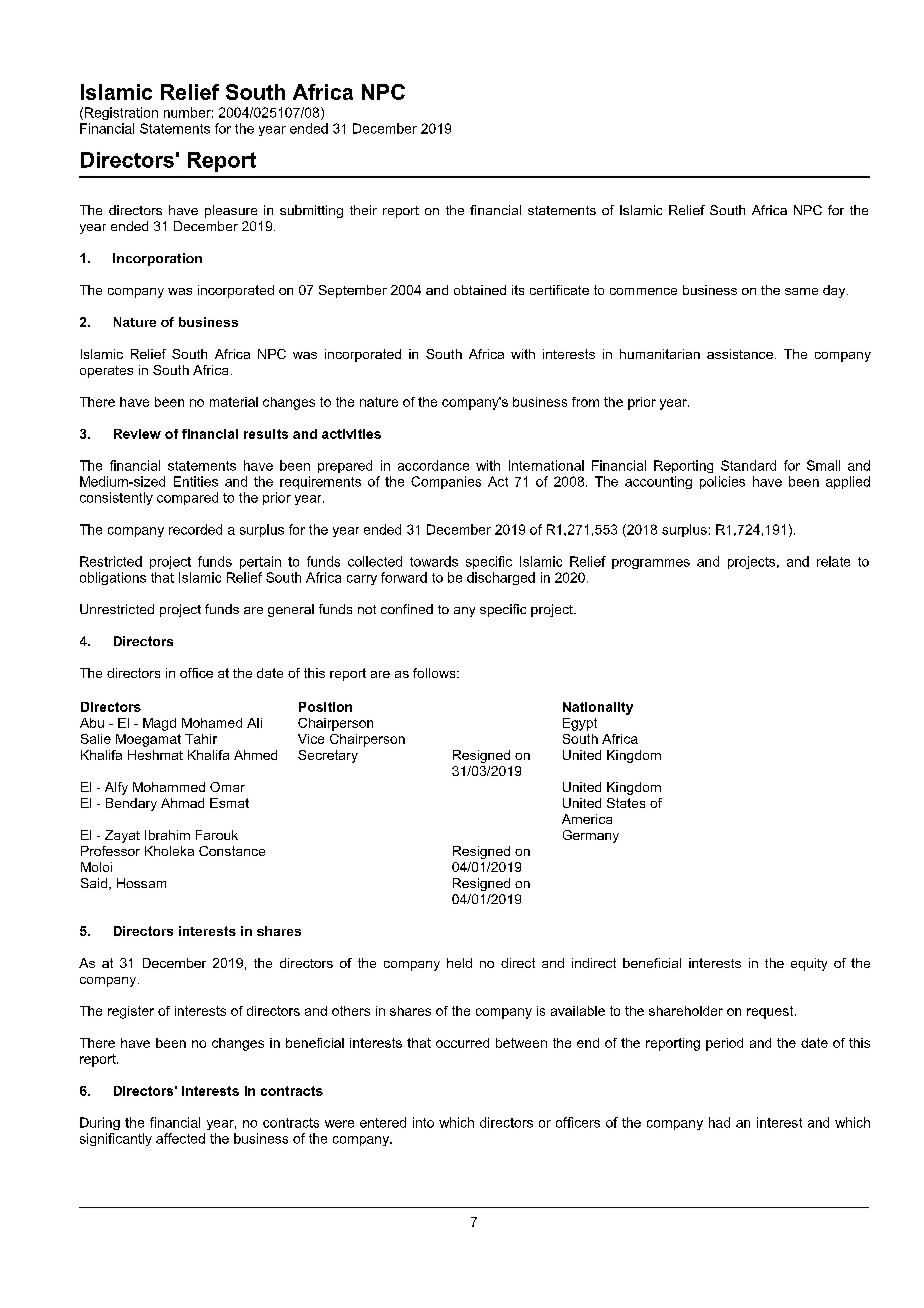 This document has height=1308, width=924. What do you see at coordinates (598, 708) in the document?
I see `Nationality` at bounding box center [598, 708].
